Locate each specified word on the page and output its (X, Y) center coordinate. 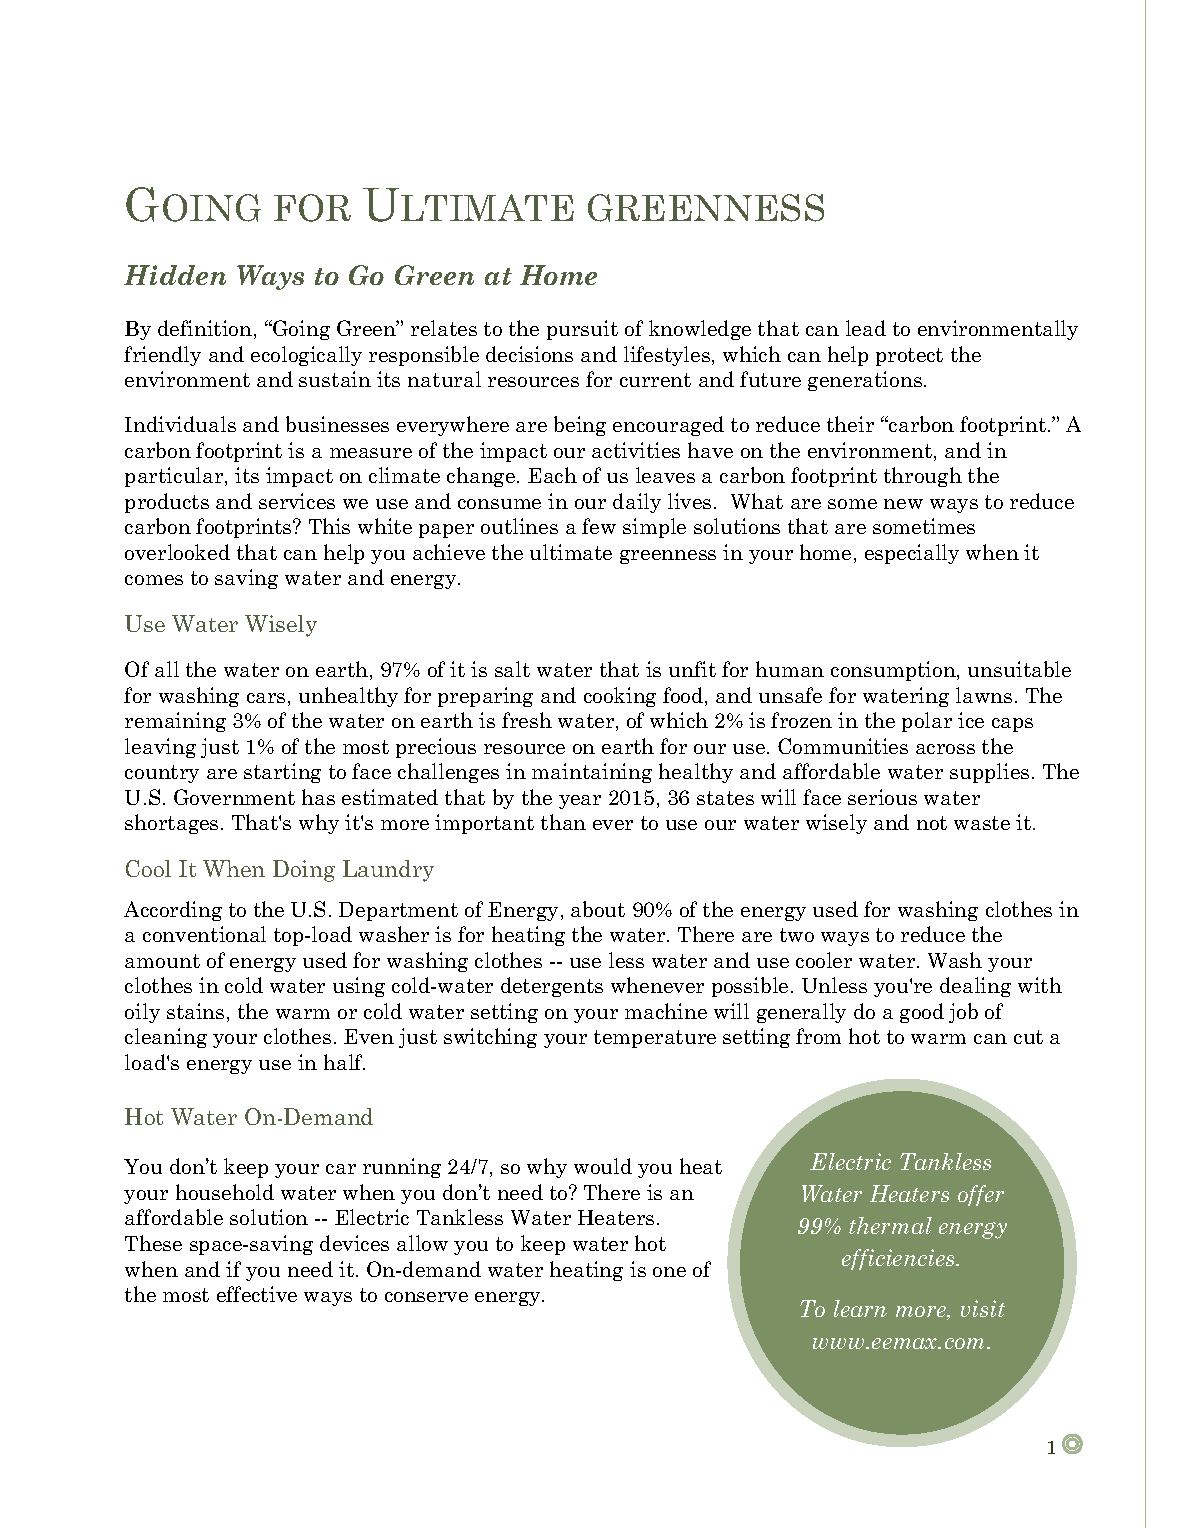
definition (205, 328)
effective (257, 1294)
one (669, 1272)
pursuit (582, 330)
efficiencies (900, 1259)
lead (866, 328)
